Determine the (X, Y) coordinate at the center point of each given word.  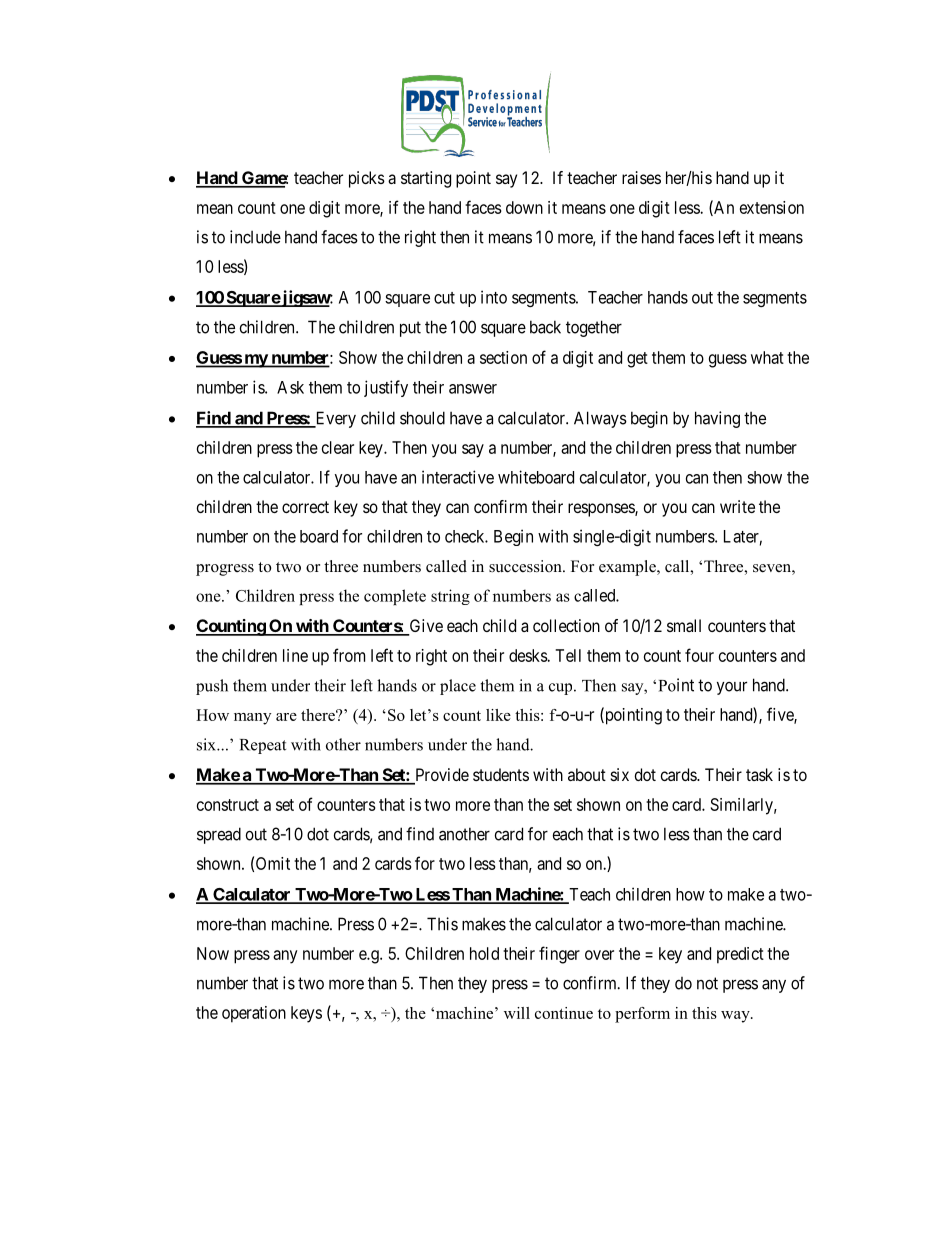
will (517, 1013)
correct (305, 507)
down (524, 207)
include (255, 237)
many (252, 719)
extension (772, 207)
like (498, 715)
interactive (458, 477)
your (732, 688)
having (717, 419)
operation (254, 1014)
